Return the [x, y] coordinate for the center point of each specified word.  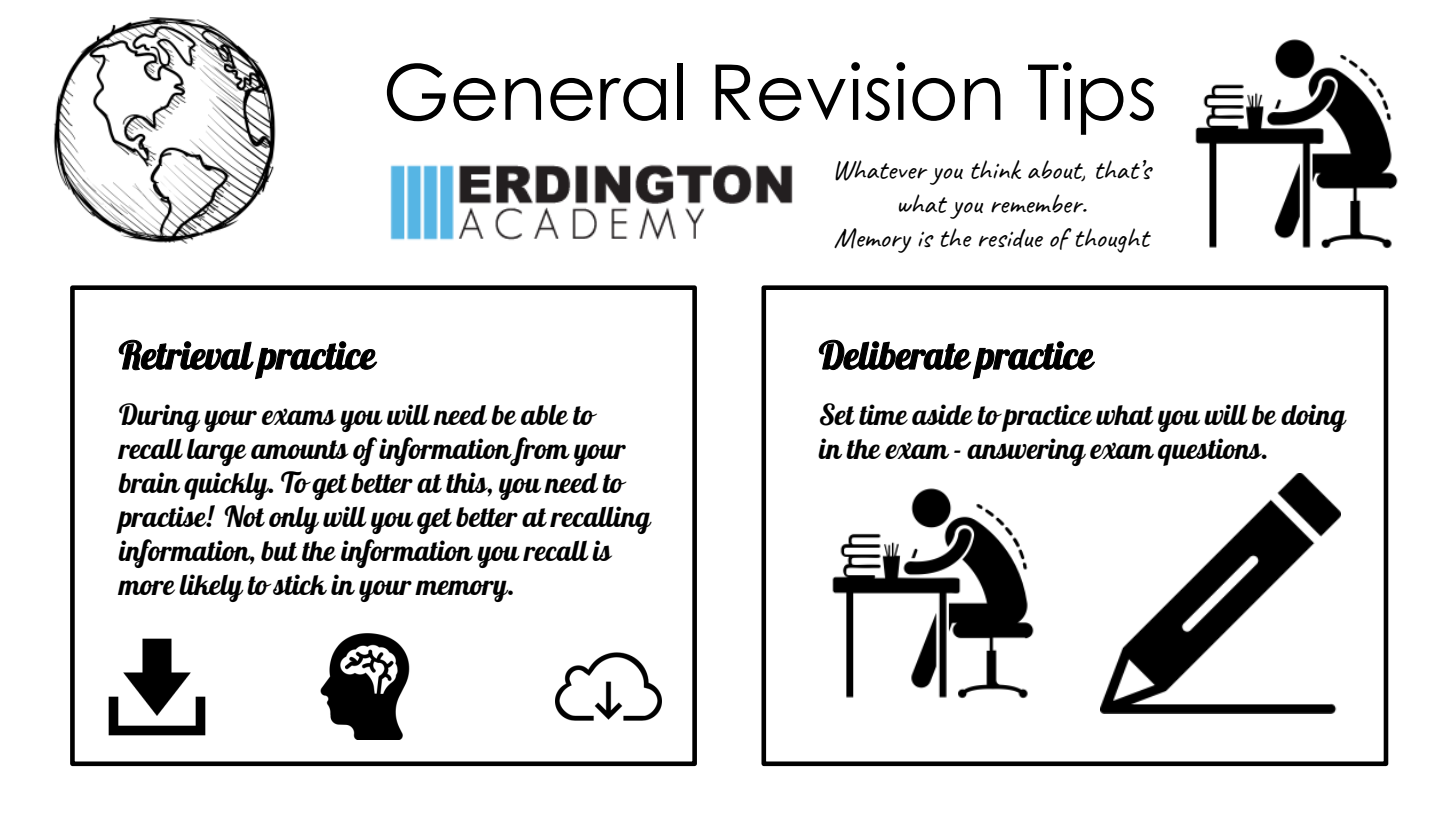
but [279, 551]
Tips [1091, 98]
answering [1026, 452]
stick [300, 584]
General [535, 92]
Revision [858, 91]
